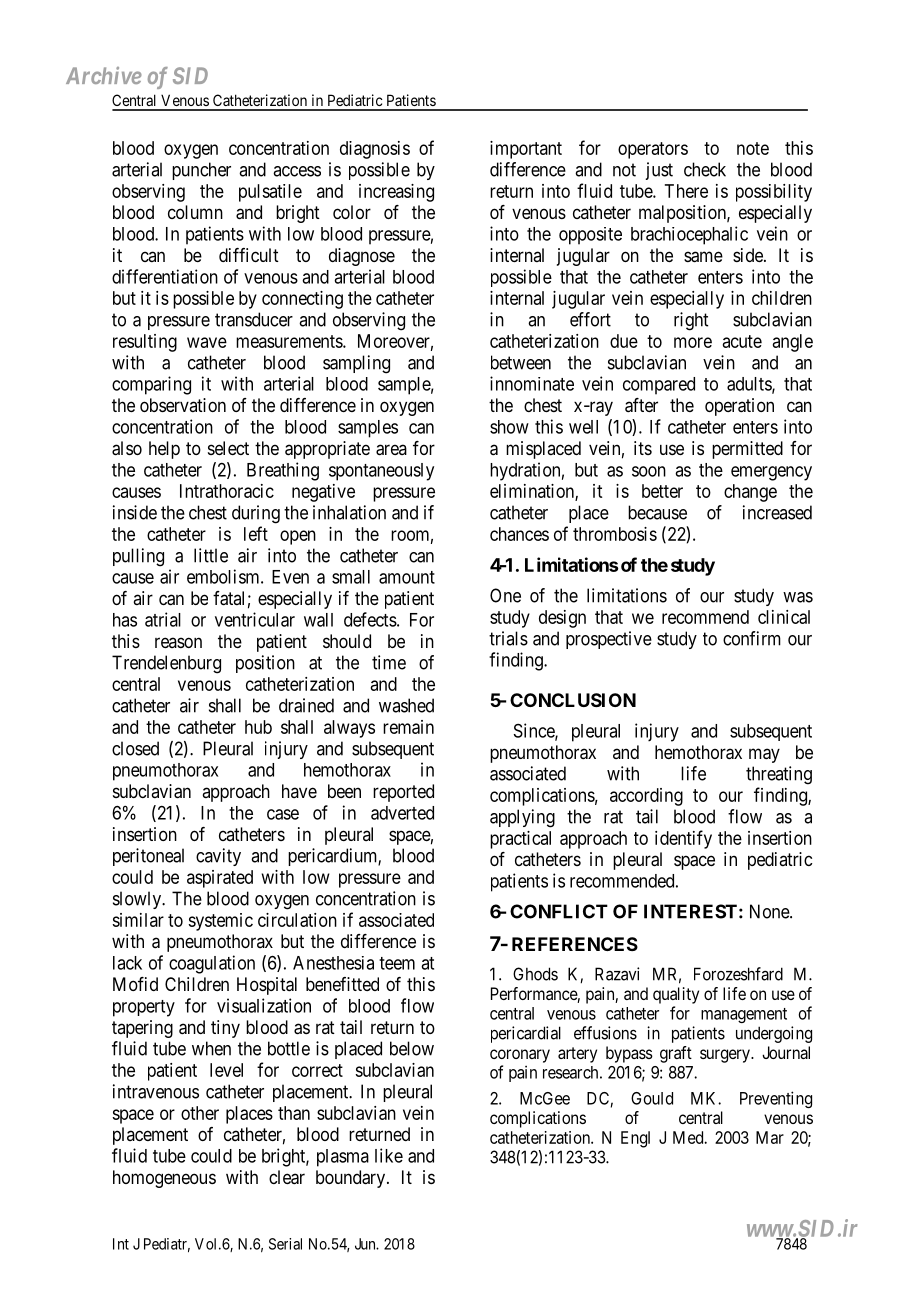 This image has width=924, height=1308. Describe the element at coordinates (739, 407) in the image. I see `operation` at that location.
